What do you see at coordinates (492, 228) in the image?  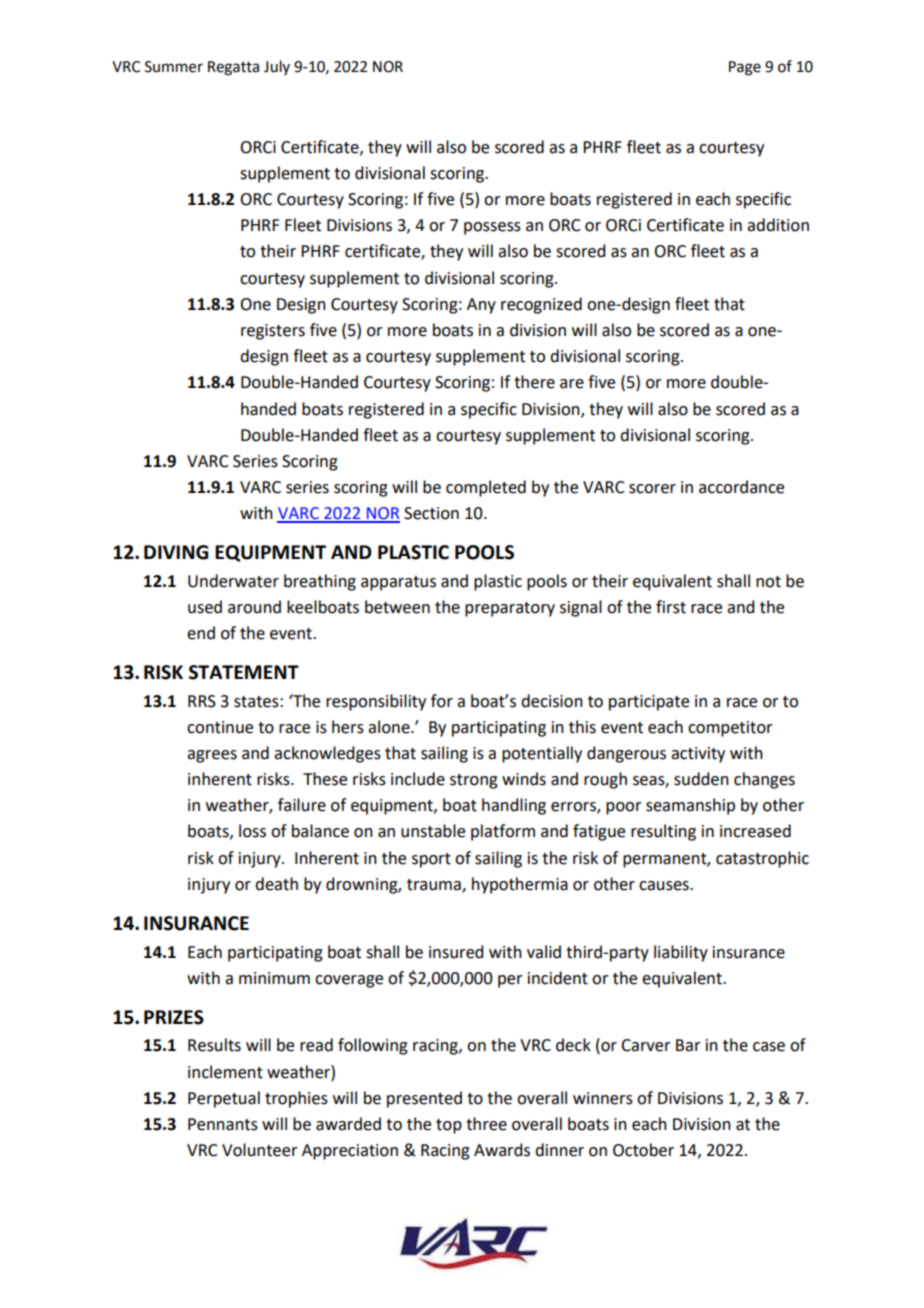 I see `possess` at bounding box center [492, 228].
